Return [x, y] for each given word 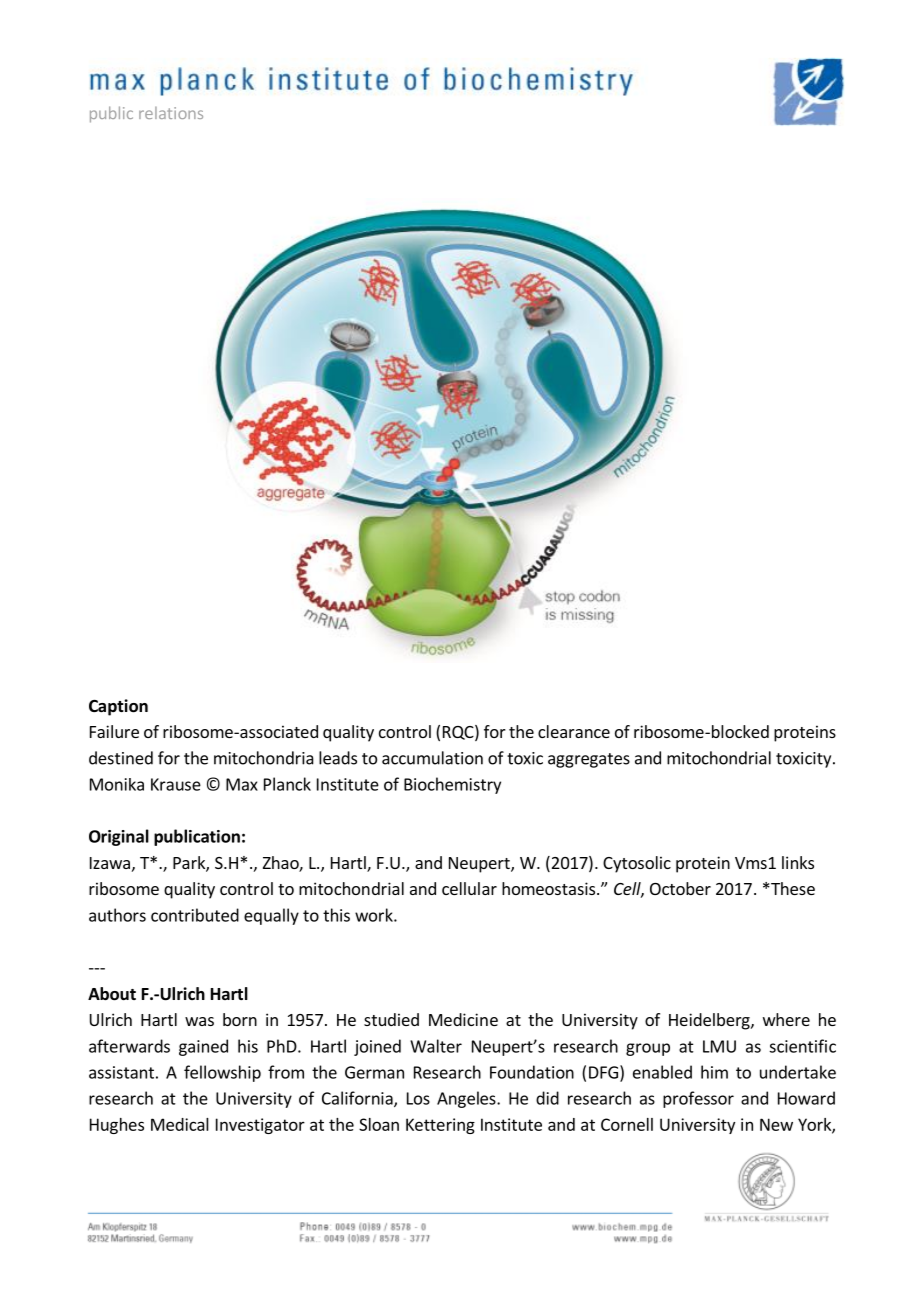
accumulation [432, 758]
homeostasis [548, 888]
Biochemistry [452, 785]
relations [171, 113]
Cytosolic [637, 864]
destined [121, 758]
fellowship [222, 1073]
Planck [287, 784]
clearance [574, 731]
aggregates [589, 760]
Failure [114, 731]
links [798, 862]
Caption [118, 707]
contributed [195, 915]
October [680, 888]
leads [338, 758]
